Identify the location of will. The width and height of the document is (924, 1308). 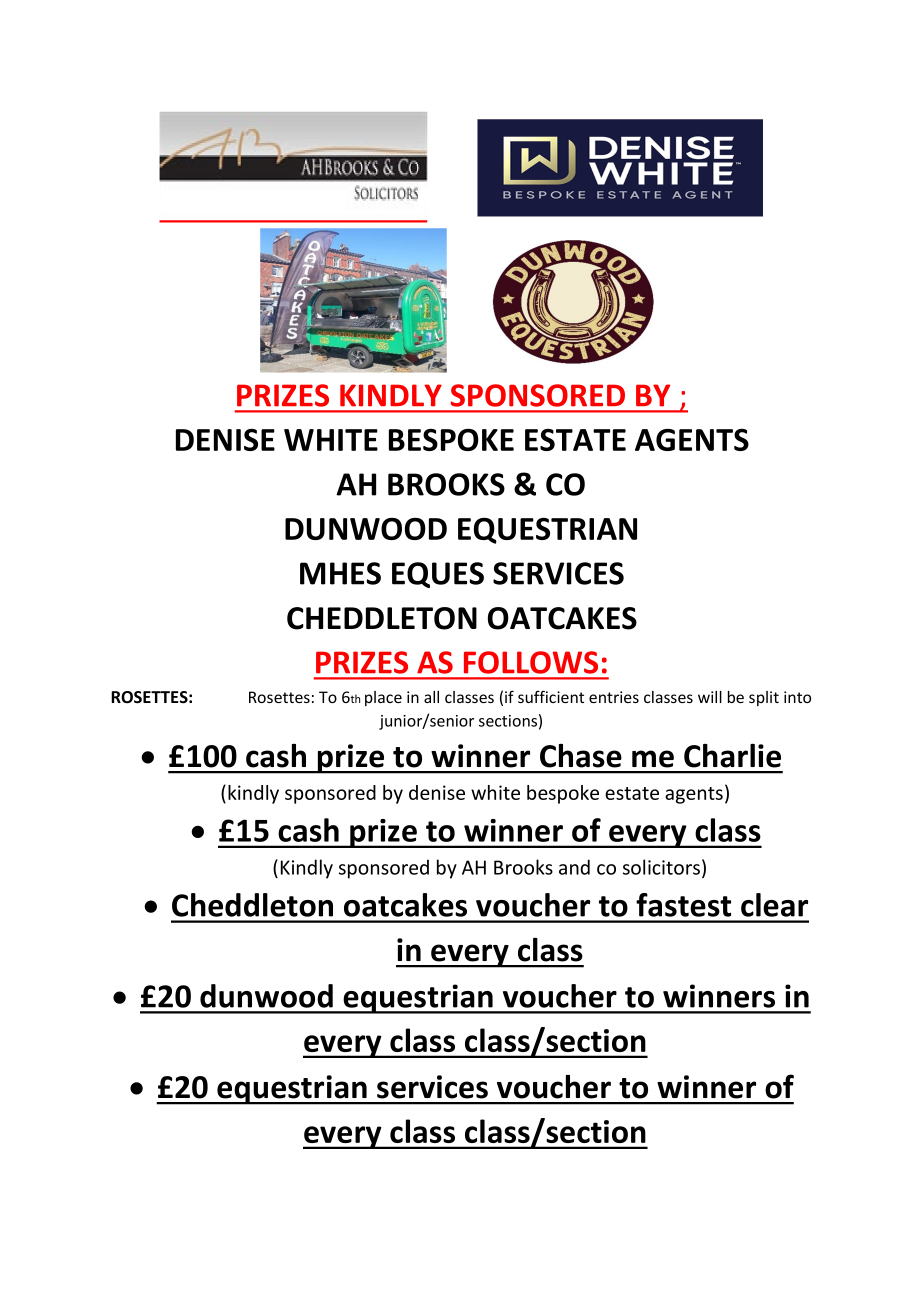
(710, 697).
